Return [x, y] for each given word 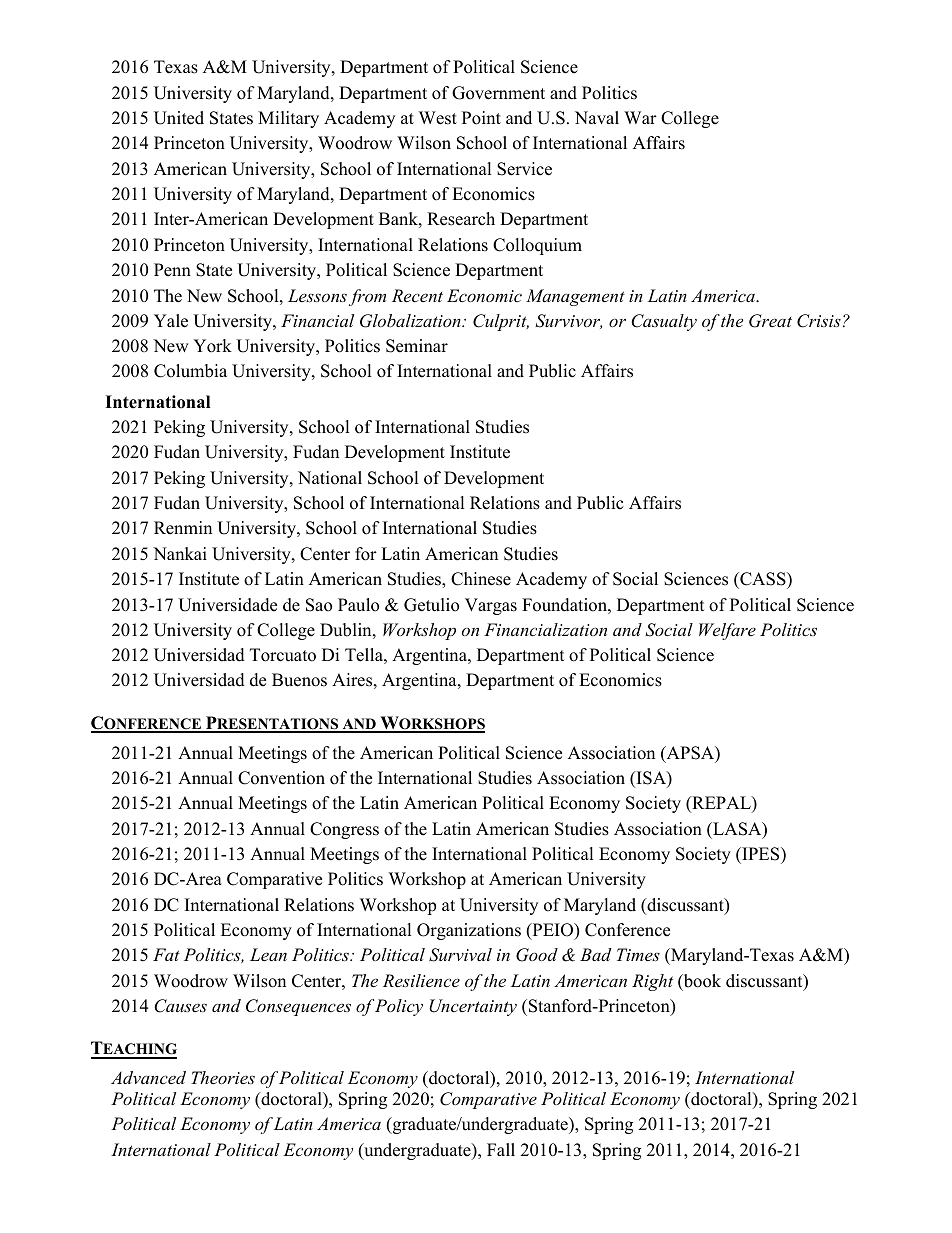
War [640, 117]
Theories [223, 1077]
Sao [319, 605]
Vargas [491, 606]
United [179, 118]
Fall [501, 1149]
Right [652, 982]
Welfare [727, 631]
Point [481, 118]
